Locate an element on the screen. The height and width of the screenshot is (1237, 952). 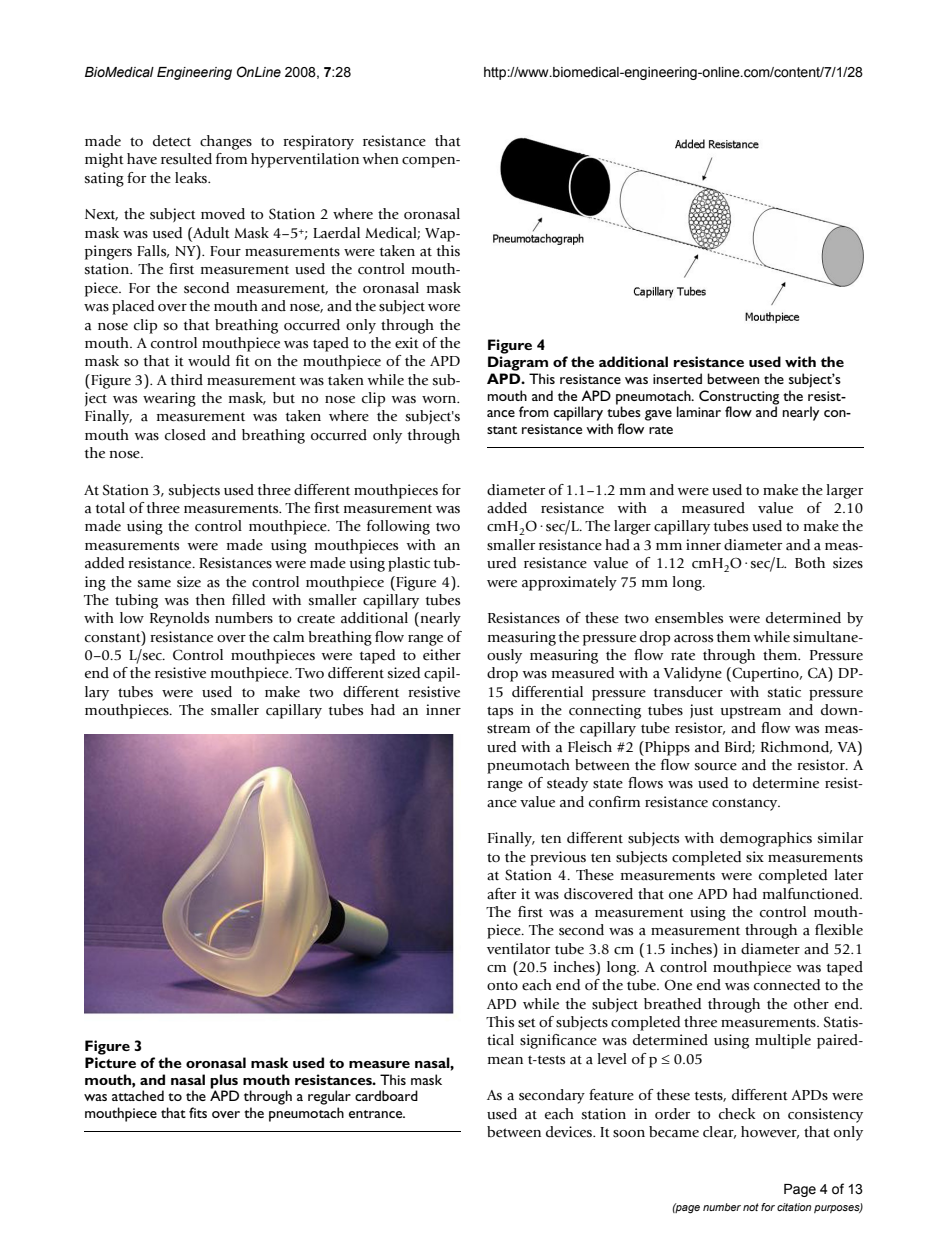
fits is located at coordinates (198, 1112).
